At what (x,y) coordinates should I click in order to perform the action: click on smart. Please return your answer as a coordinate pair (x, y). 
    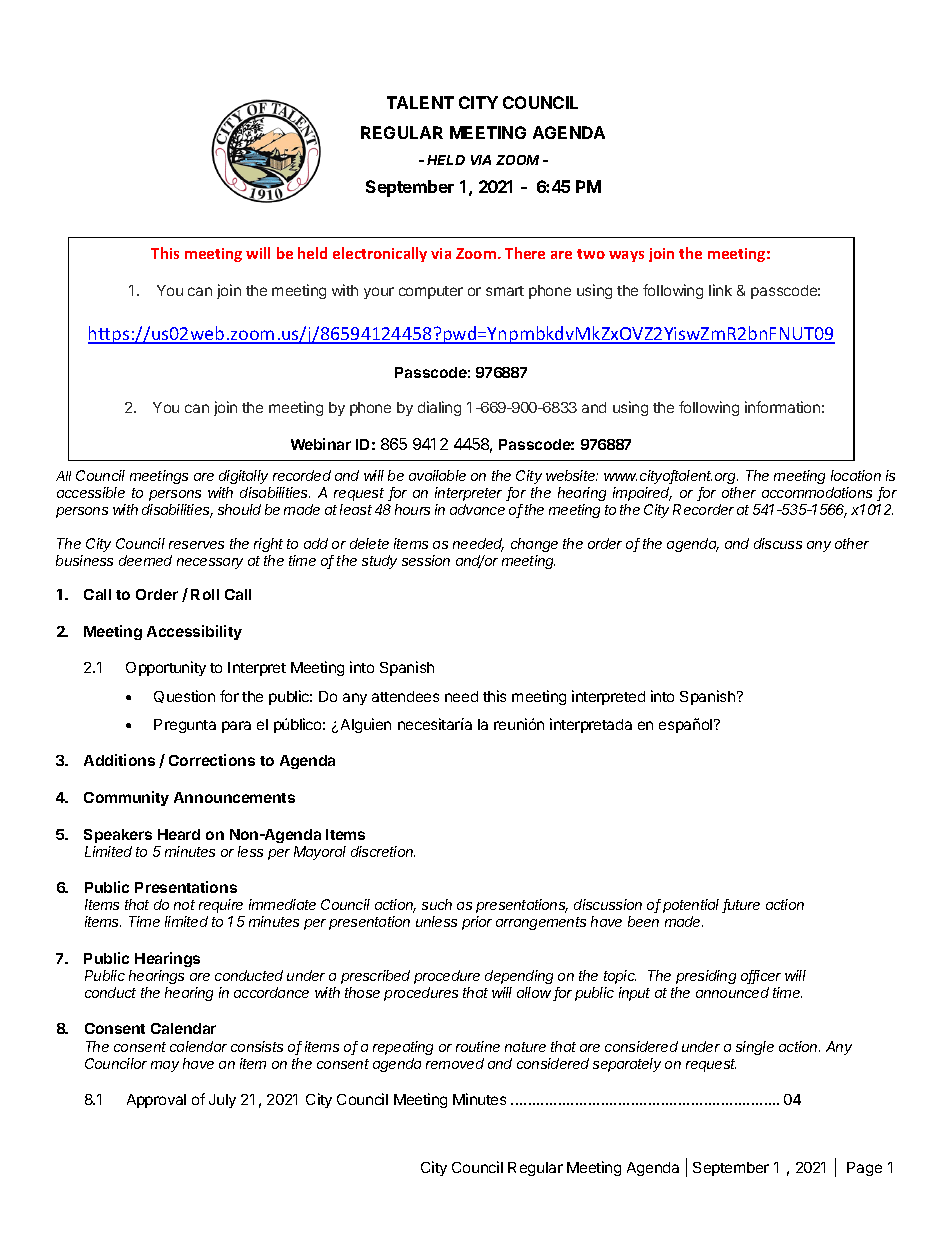
    Looking at the image, I should click on (505, 291).
